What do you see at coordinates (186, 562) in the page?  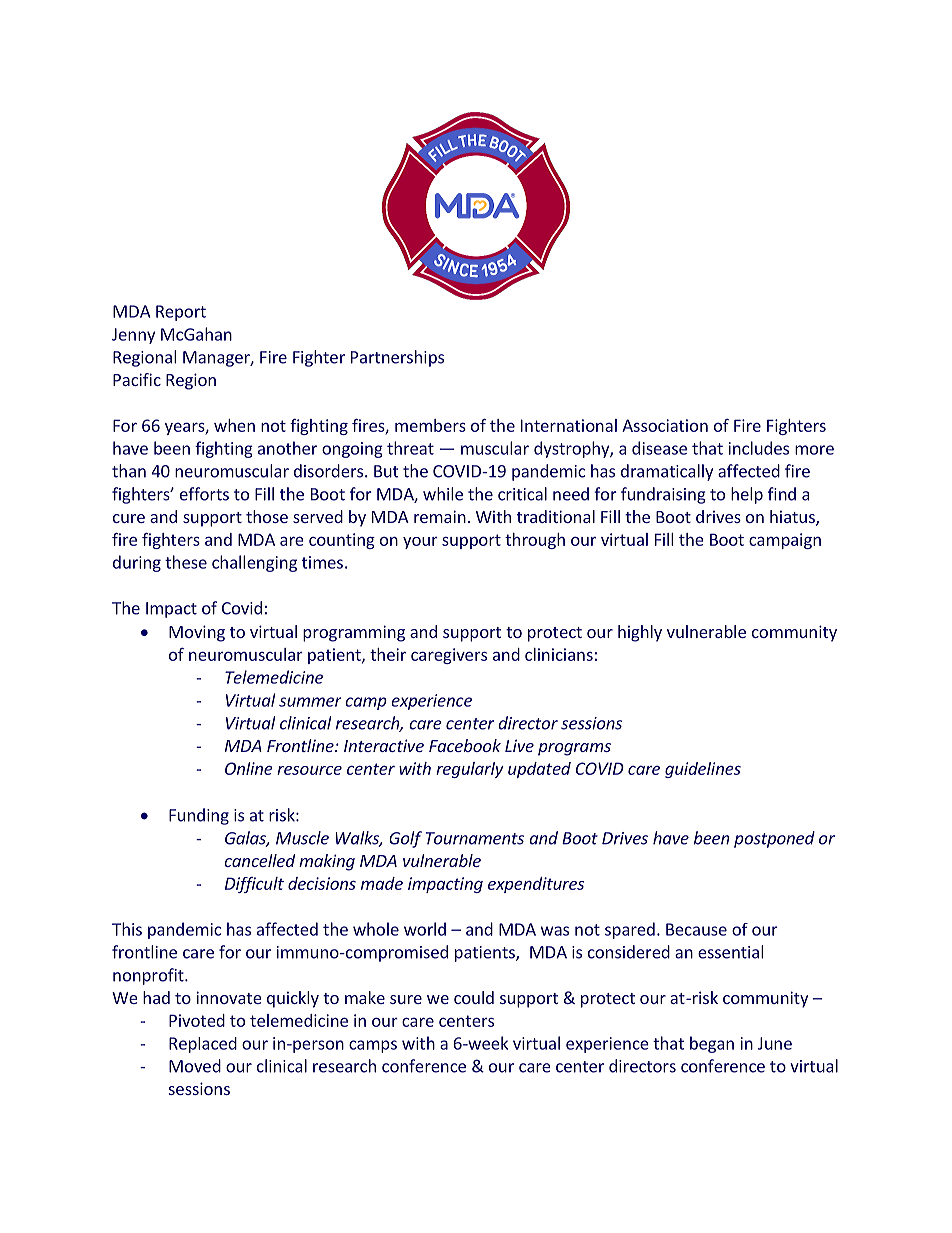 I see `these` at bounding box center [186, 562].
